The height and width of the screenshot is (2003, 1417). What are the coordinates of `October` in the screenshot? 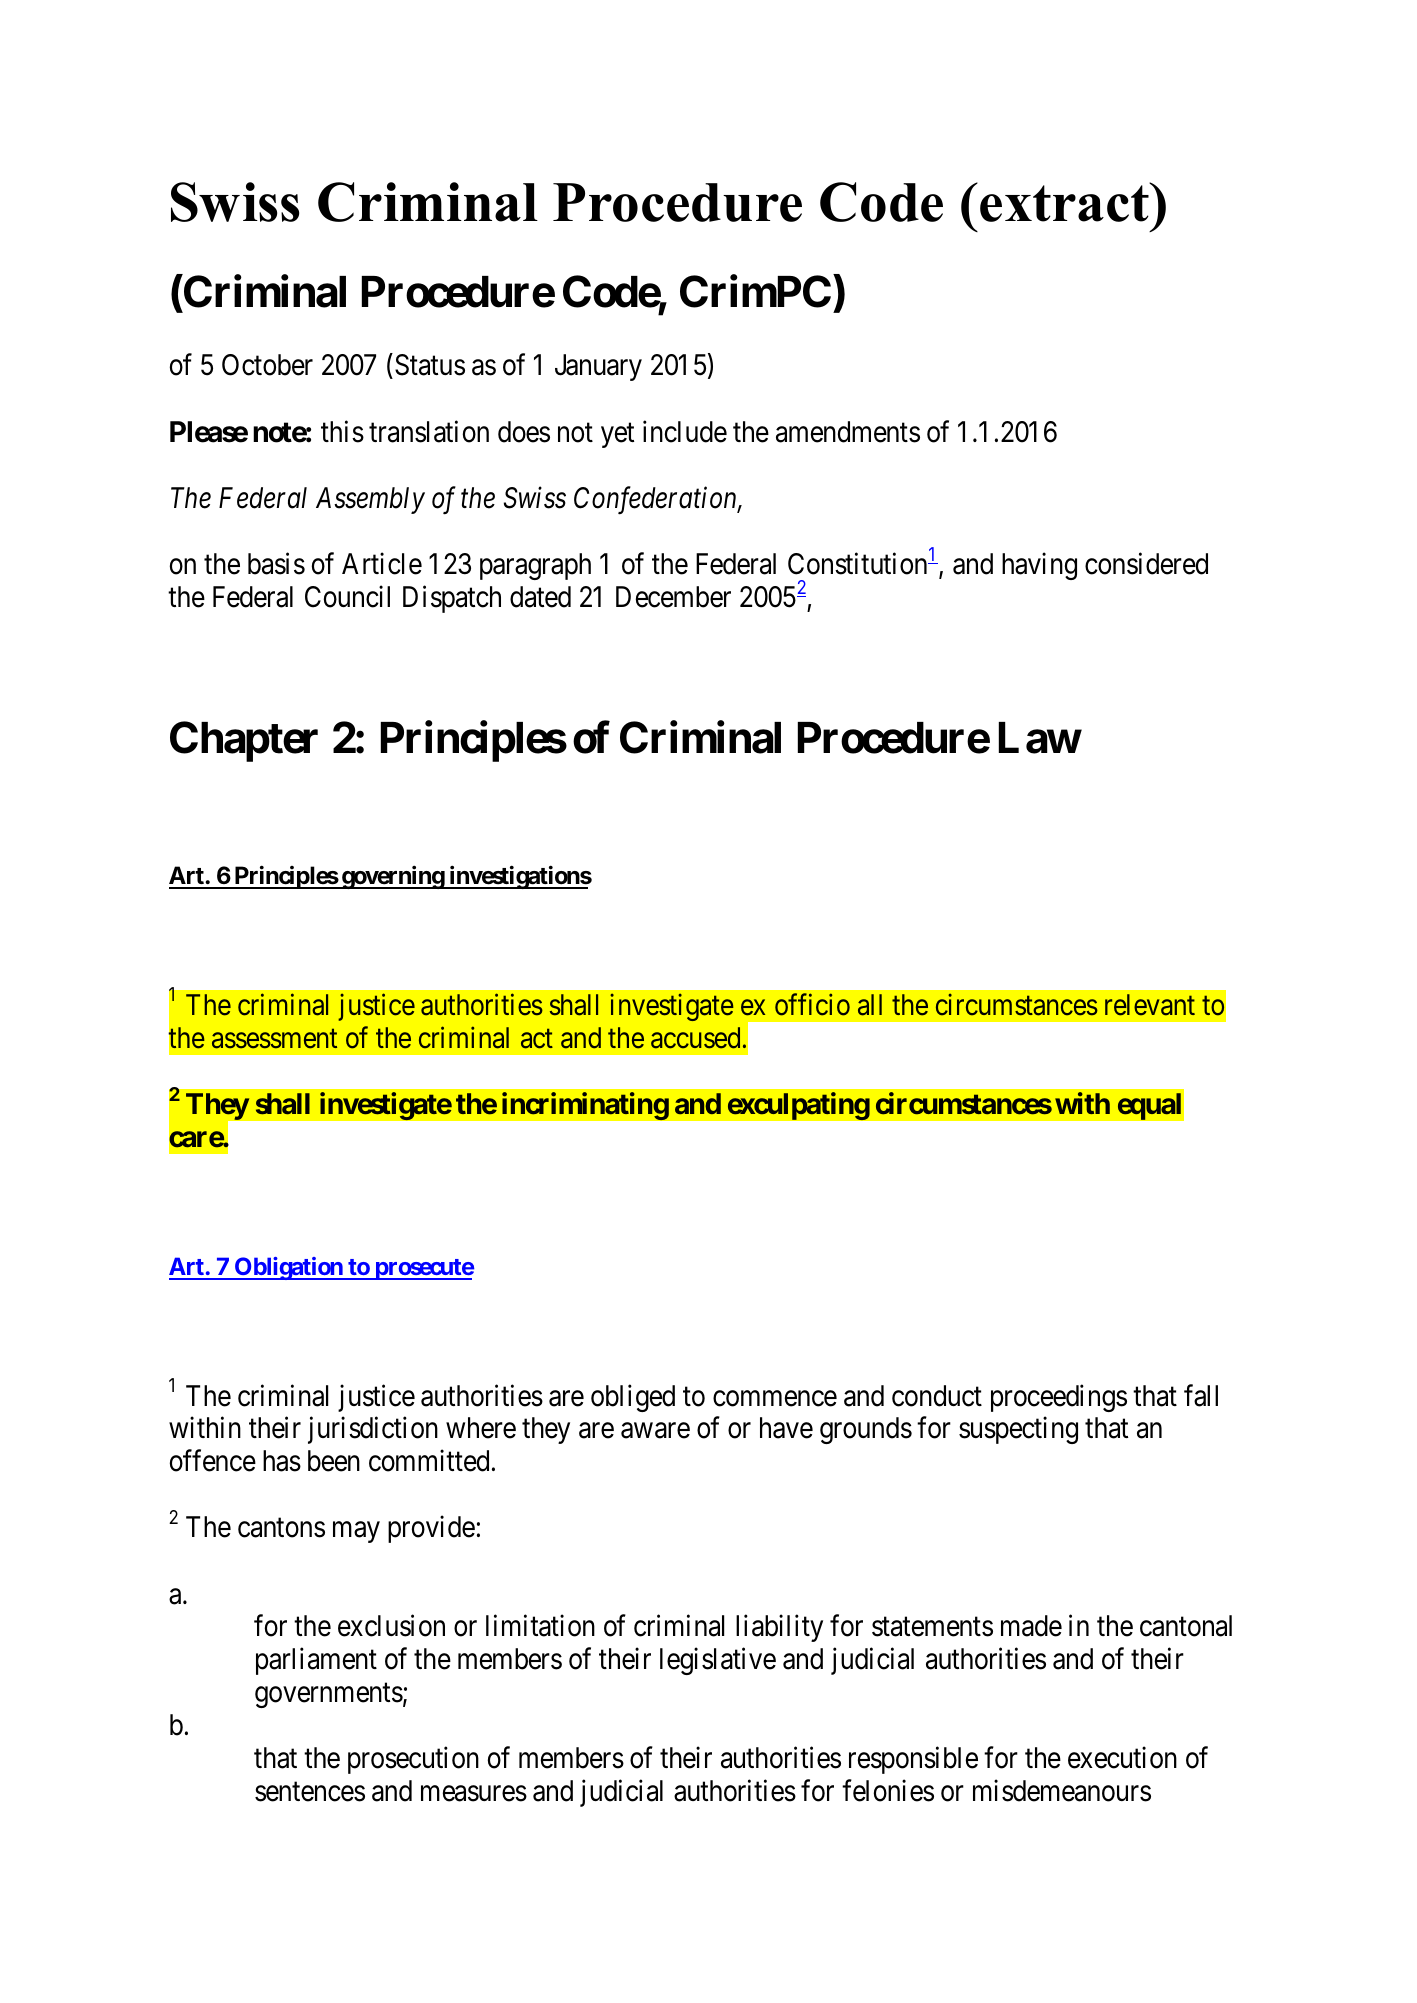 It's located at (267, 365).
